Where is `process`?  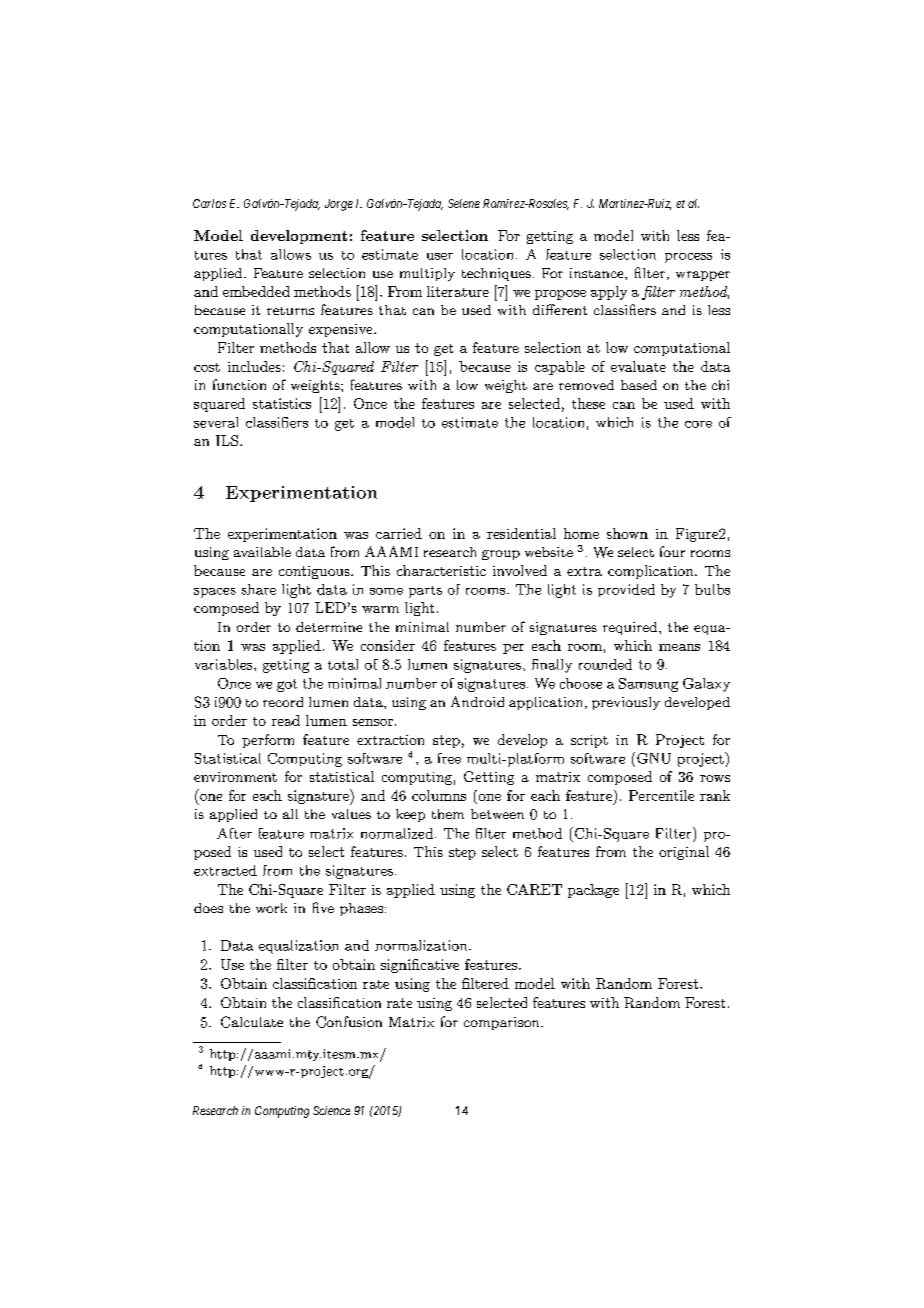
process is located at coordinates (688, 258).
